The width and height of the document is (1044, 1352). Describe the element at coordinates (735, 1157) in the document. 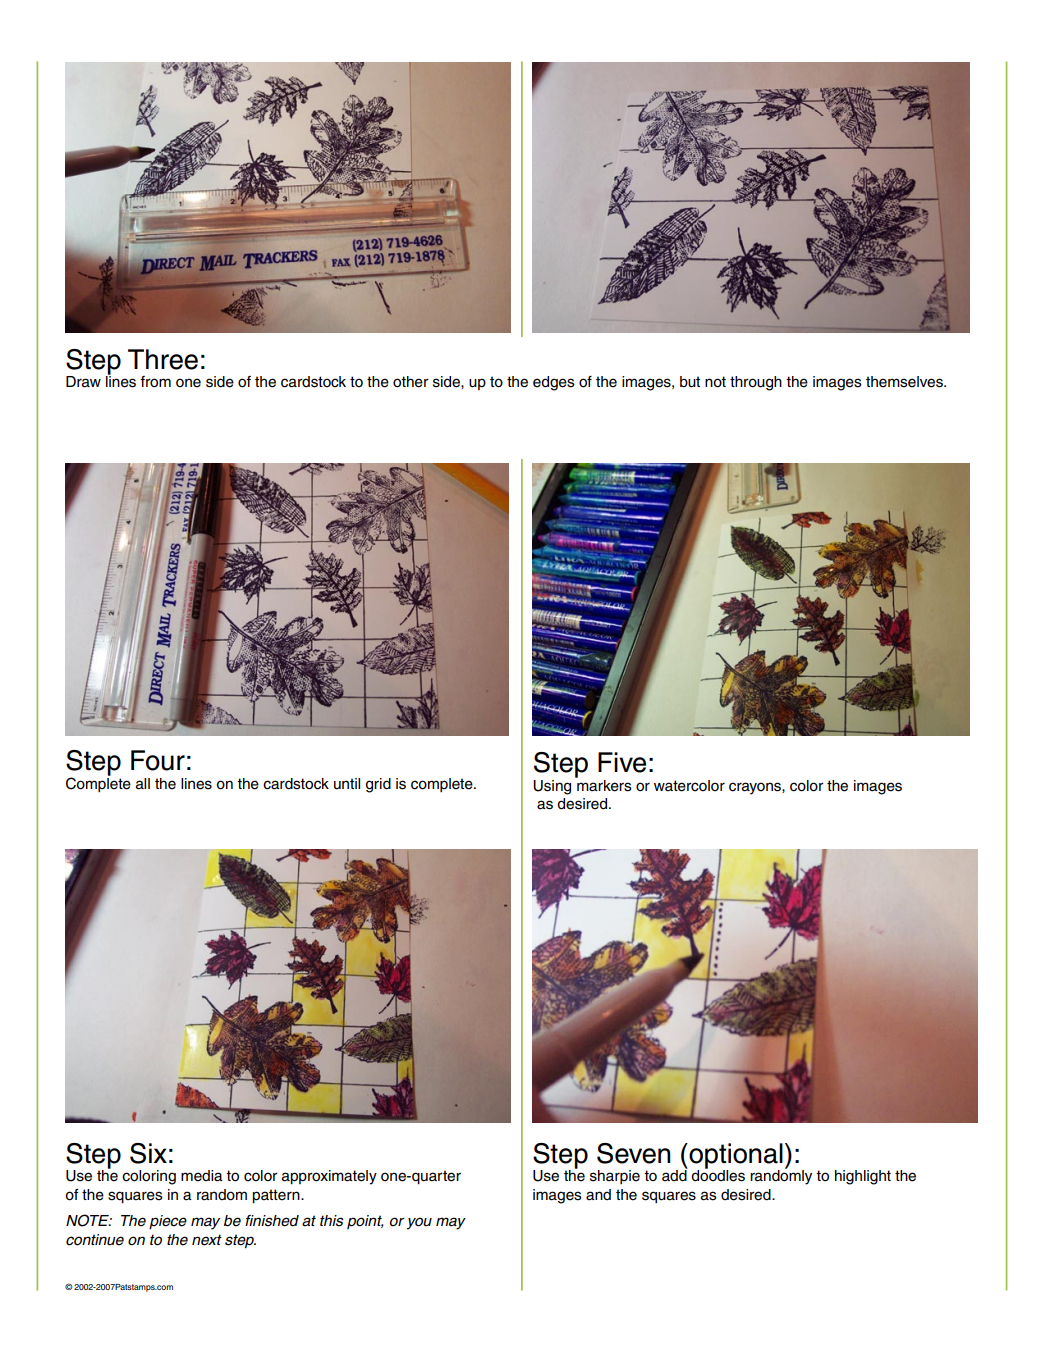

I see `optional` at that location.
